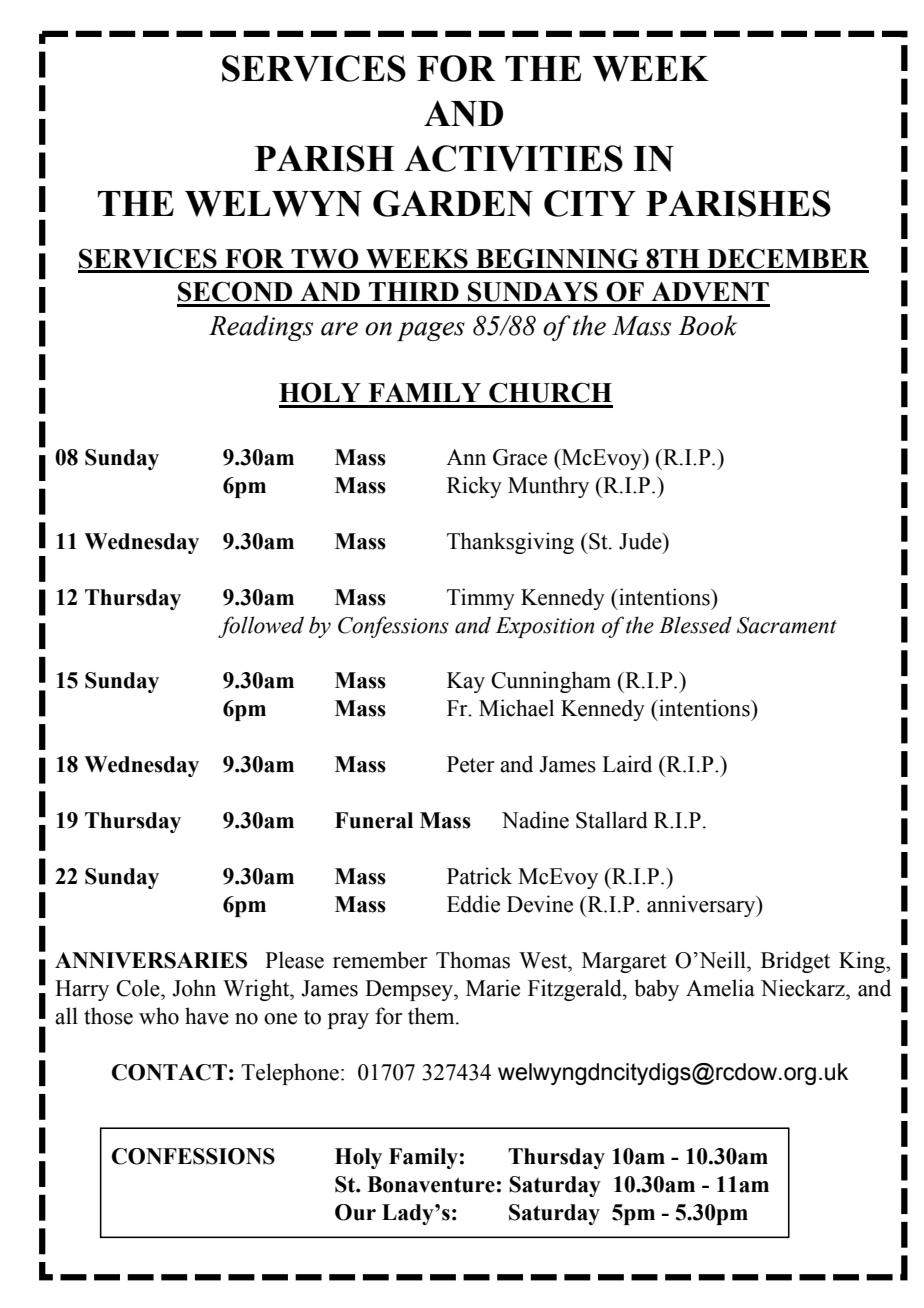 This screenshot has height=1308, width=924. What do you see at coordinates (641, 541) in the screenshot?
I see `Jude` at bounding box center [641, 541].
